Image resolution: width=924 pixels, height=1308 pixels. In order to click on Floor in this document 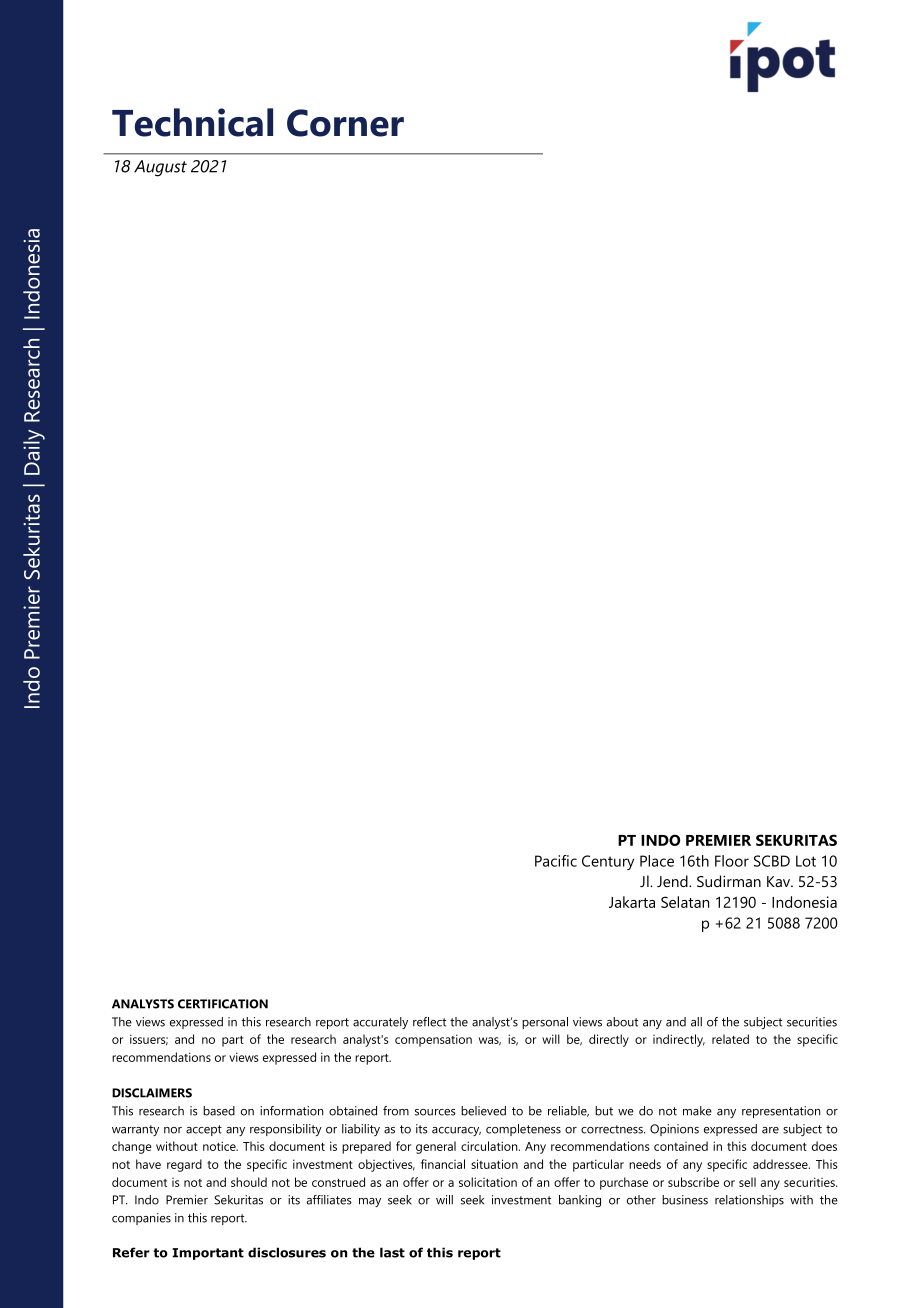, I will do `click(732, 861)`.
